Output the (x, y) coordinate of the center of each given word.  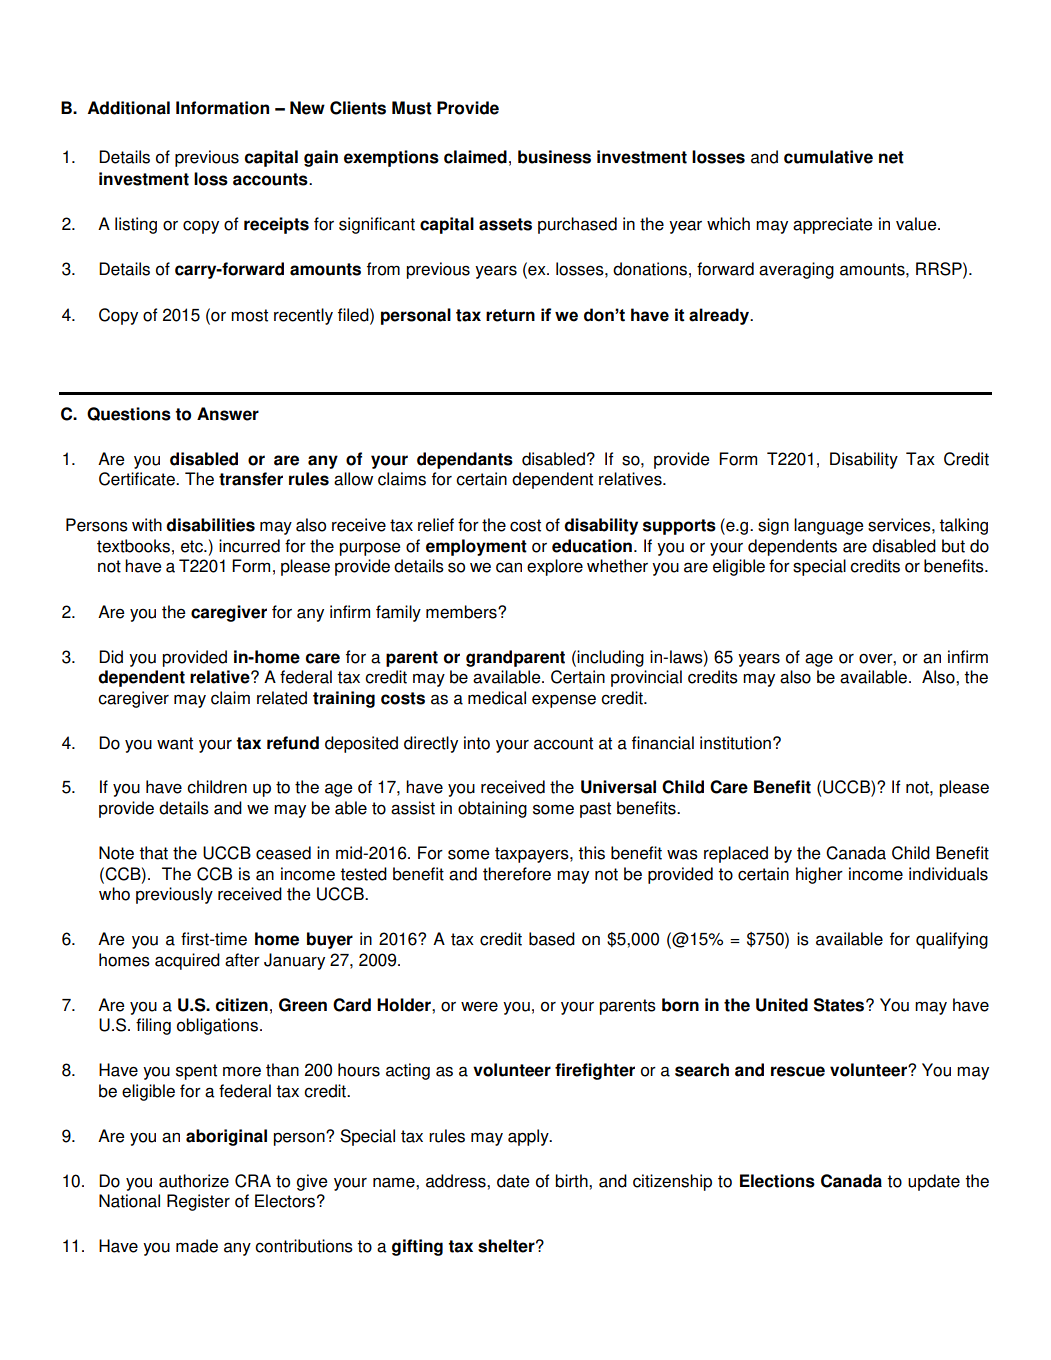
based (552, 939)
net (891, 157)
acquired (187, 961)
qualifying (952, 940)
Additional (129, 108)
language (829, 526)
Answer (228, 414)
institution (735, 743)
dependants (465, 460)
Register (198, 1202)
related (282, 698)
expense (564, 701)
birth (572, 1181)
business (554, 157)
